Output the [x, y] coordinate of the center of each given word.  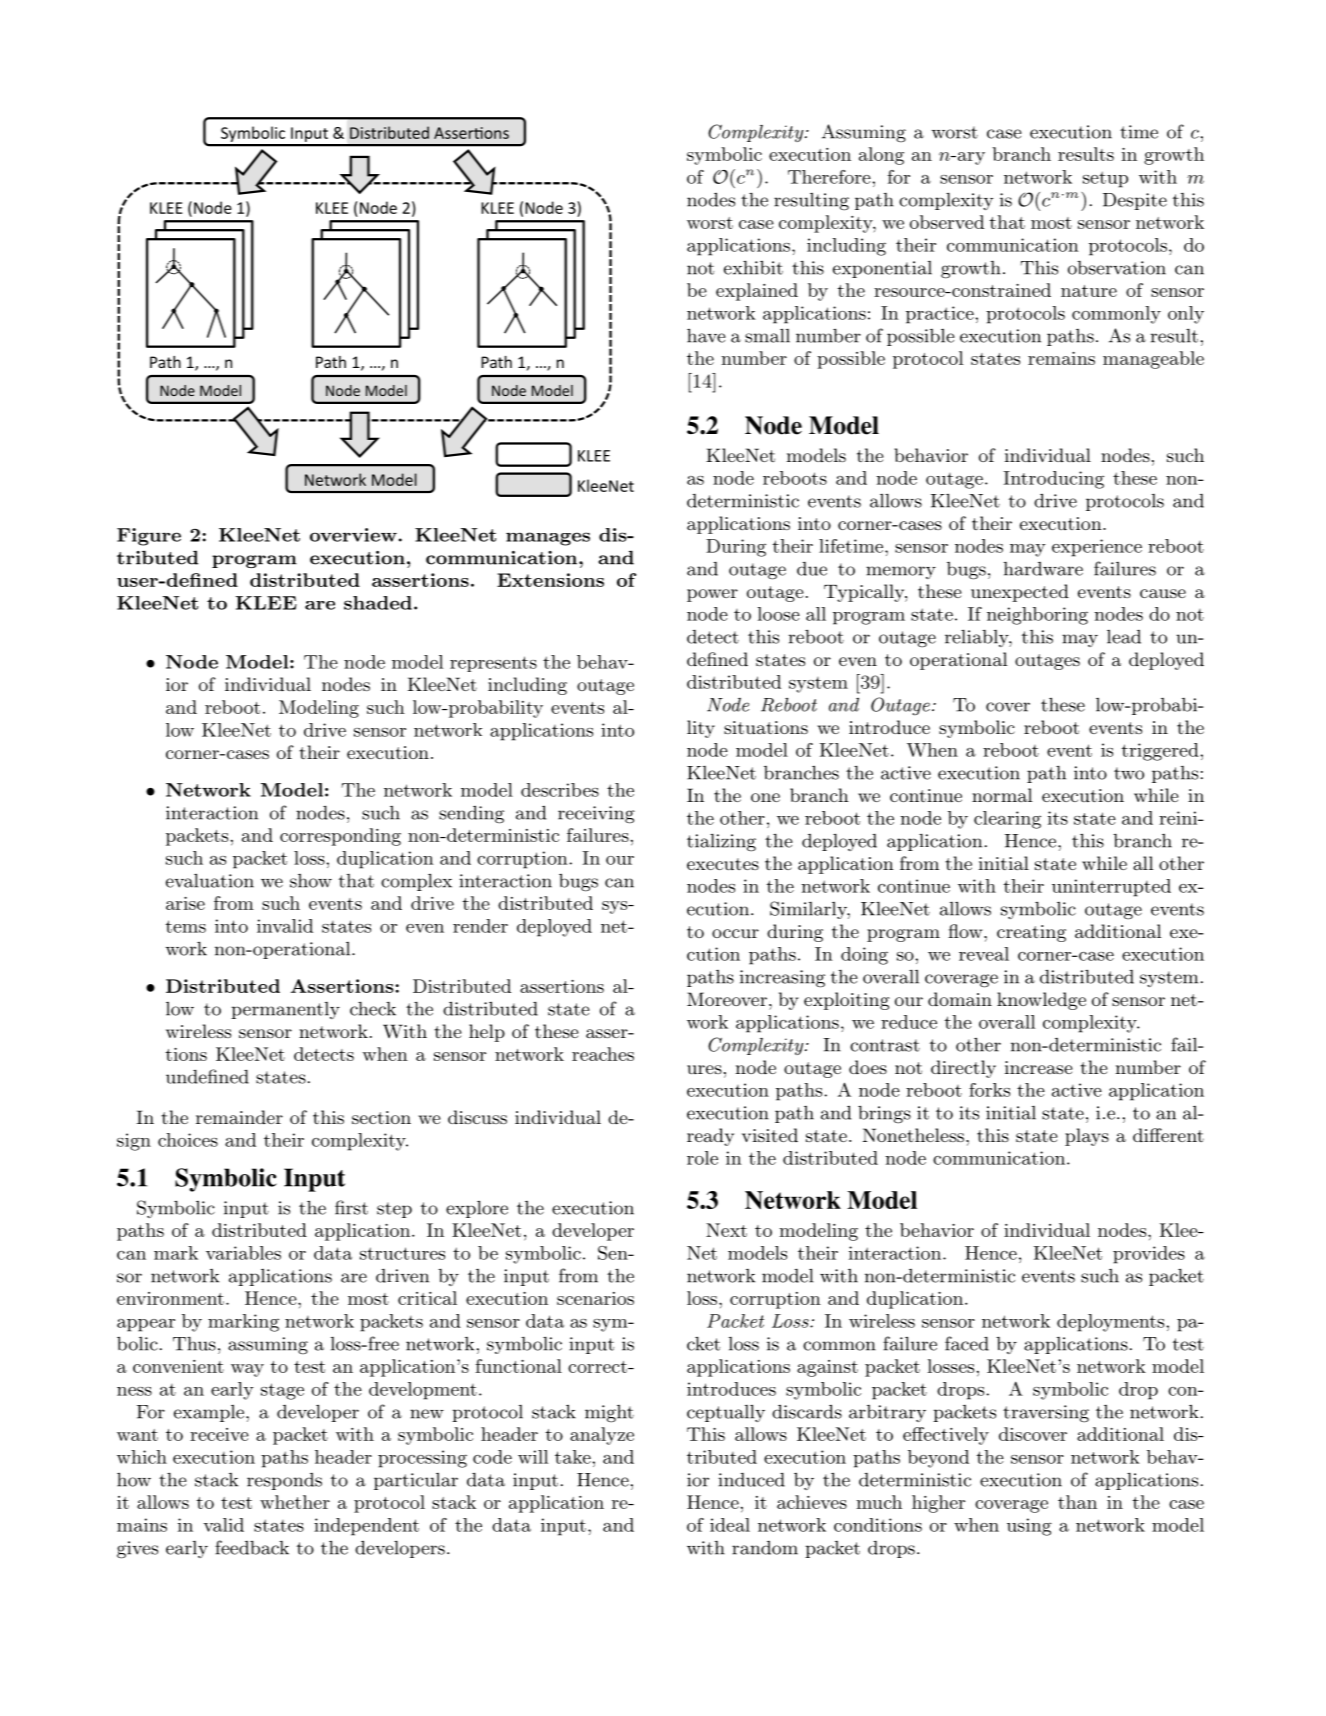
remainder [239, 1117]
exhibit [753, 268]
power [712, 595]
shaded [378, 603]
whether [295, 1502]
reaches [603, 1054]
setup [1105, 179]
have [706, 336]
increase [1039, 1067]
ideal [730, 1525]
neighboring [1037, 616]
